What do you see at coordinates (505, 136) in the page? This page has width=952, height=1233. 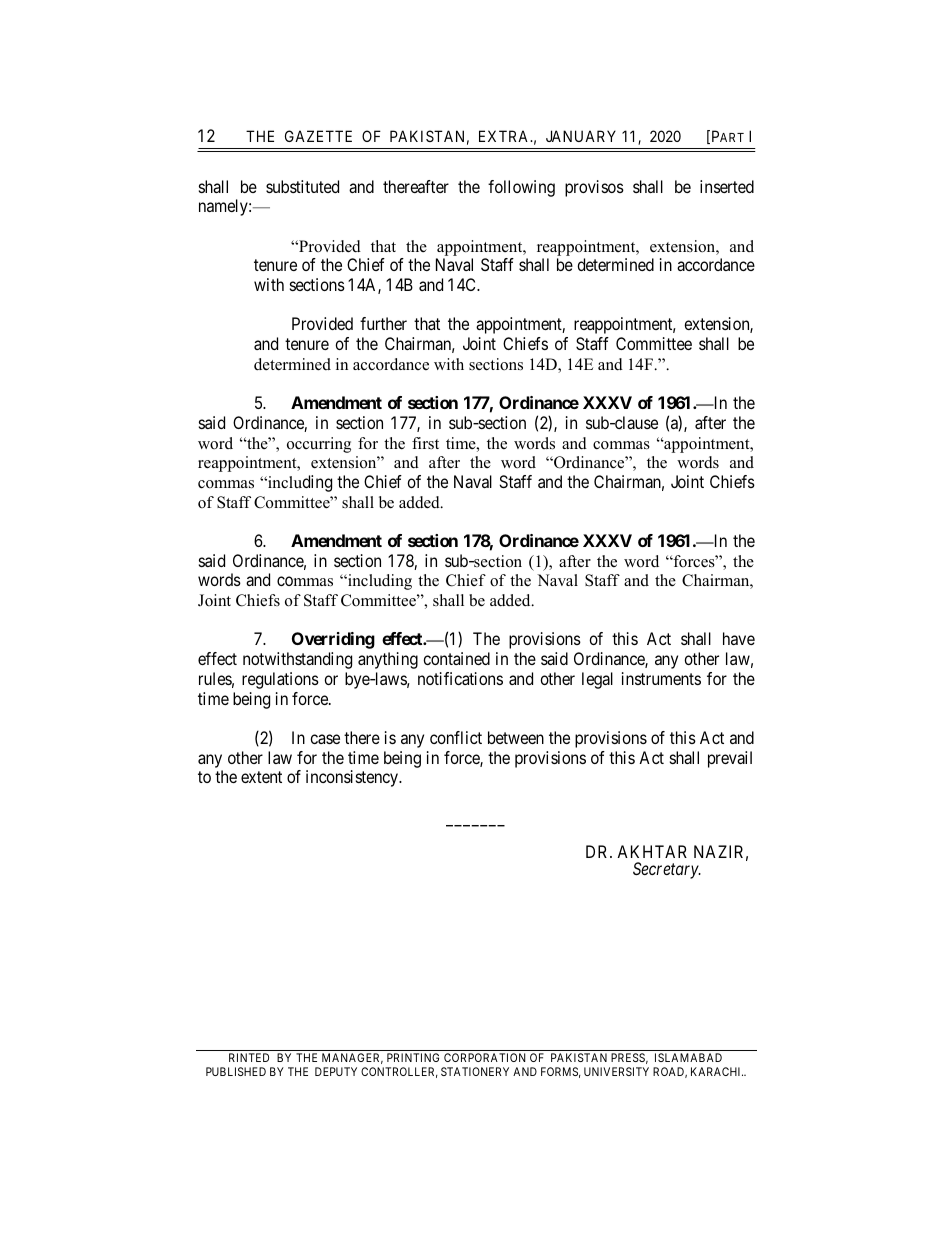 I see `EXTRA` at bounding box center [505, 136].
